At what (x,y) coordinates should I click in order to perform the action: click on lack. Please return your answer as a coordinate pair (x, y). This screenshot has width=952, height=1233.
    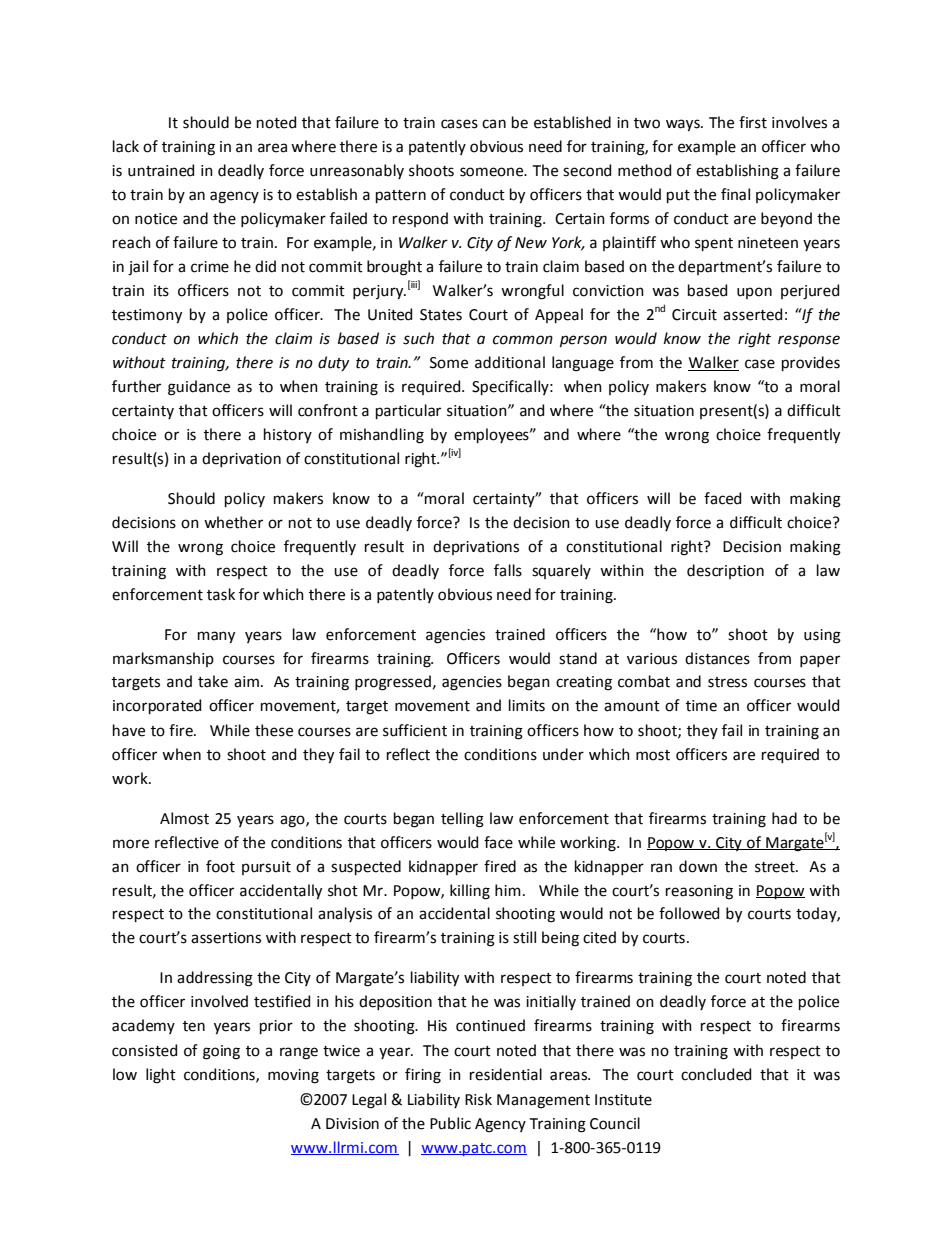
    Looking at the image, I should click on (126, 146).
